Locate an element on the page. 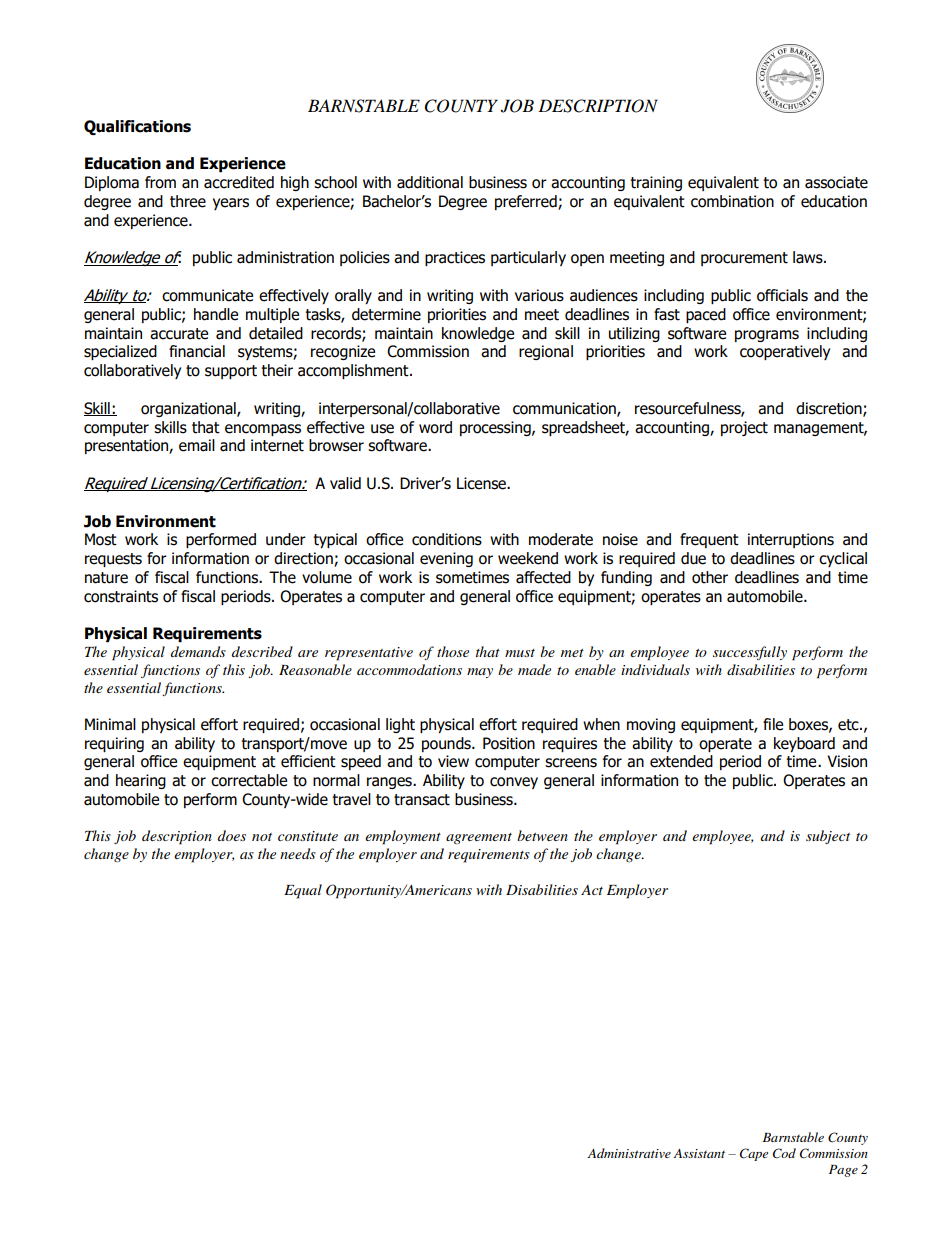 The width and height of the page is (952, 1233). Equal is located at coordinates (303, 891).
